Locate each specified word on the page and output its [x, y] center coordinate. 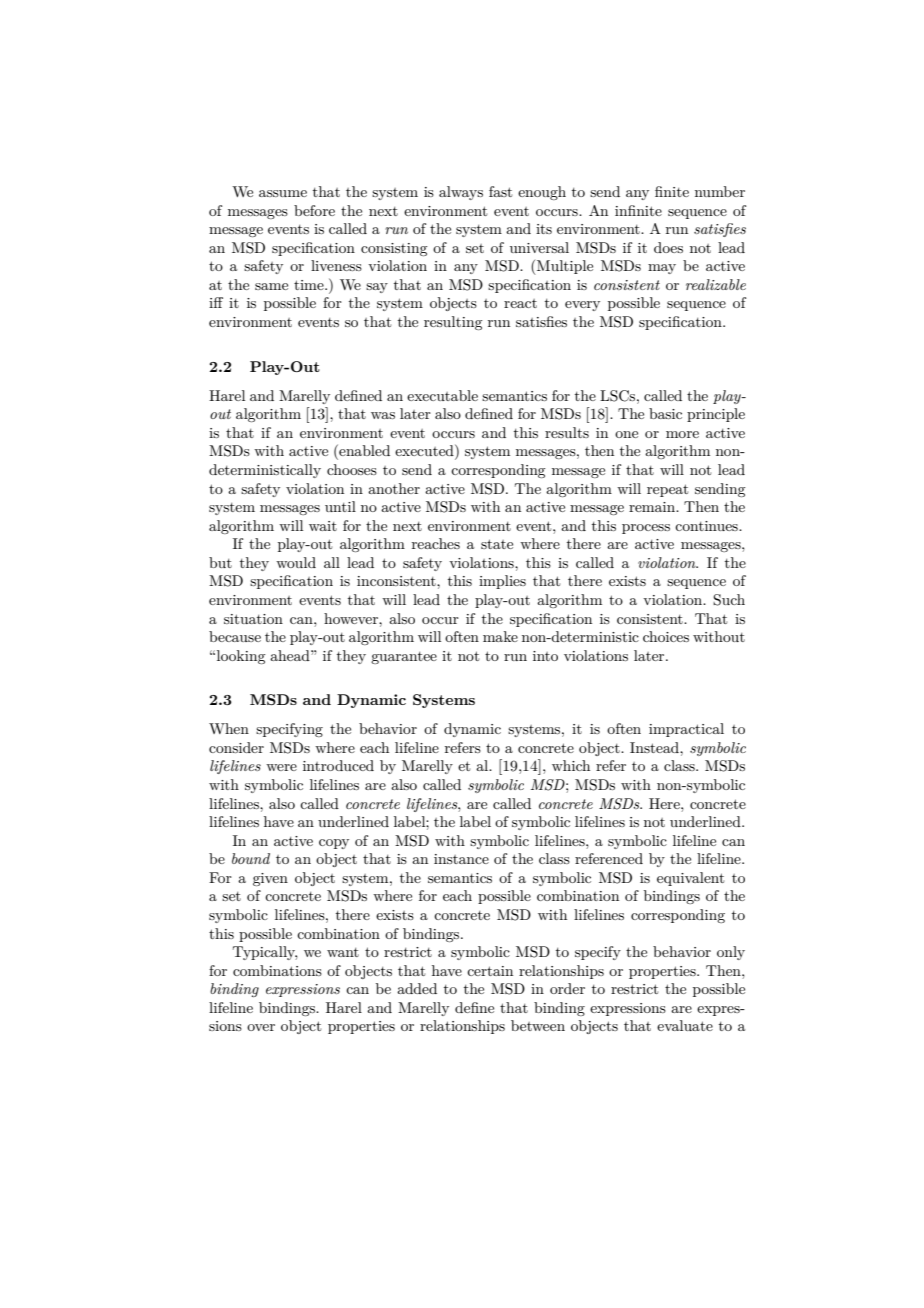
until [340, 506]
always [461, 193]
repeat [667, 490]
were [281, 767]
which [571, 765]
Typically [265, 953]
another [394, 488]
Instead [655, 747]
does [668, 247]
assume [283, 193]
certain [490, 971]
